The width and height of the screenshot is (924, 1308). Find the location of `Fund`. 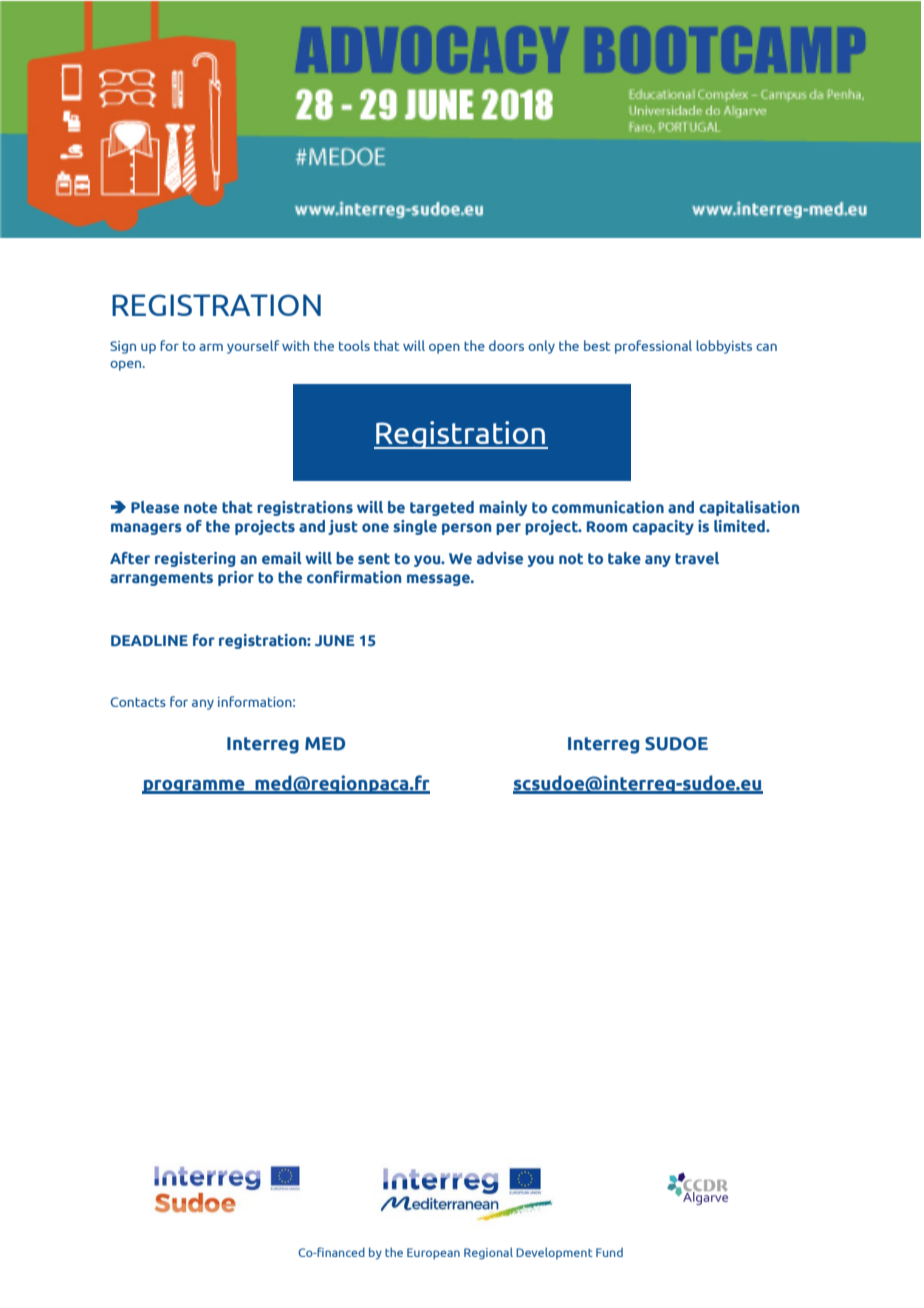

Fund is located at coordinates (609, 1252).
